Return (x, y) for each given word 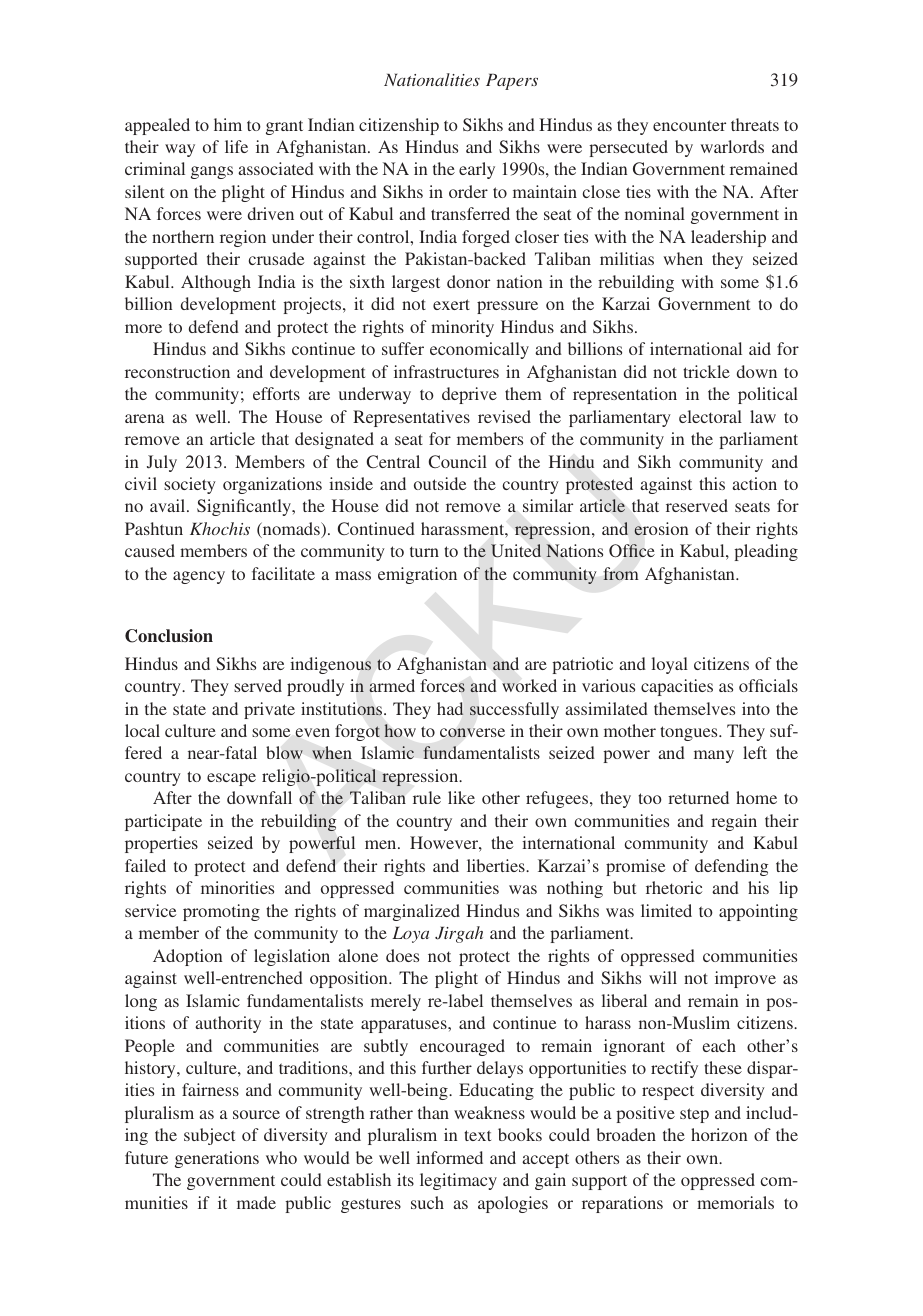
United (516, 551)
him (228, 124)
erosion (661, 529)
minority (462, 328)
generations (217, 1159)
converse (472, 733)
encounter (689, 125)
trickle (706, 371)
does (402, 955)
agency (199, 577)
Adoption (188, 957)
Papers (512, 82)
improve (745, 979)
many (714, 756)
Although (216, 283)
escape (231, 779)
